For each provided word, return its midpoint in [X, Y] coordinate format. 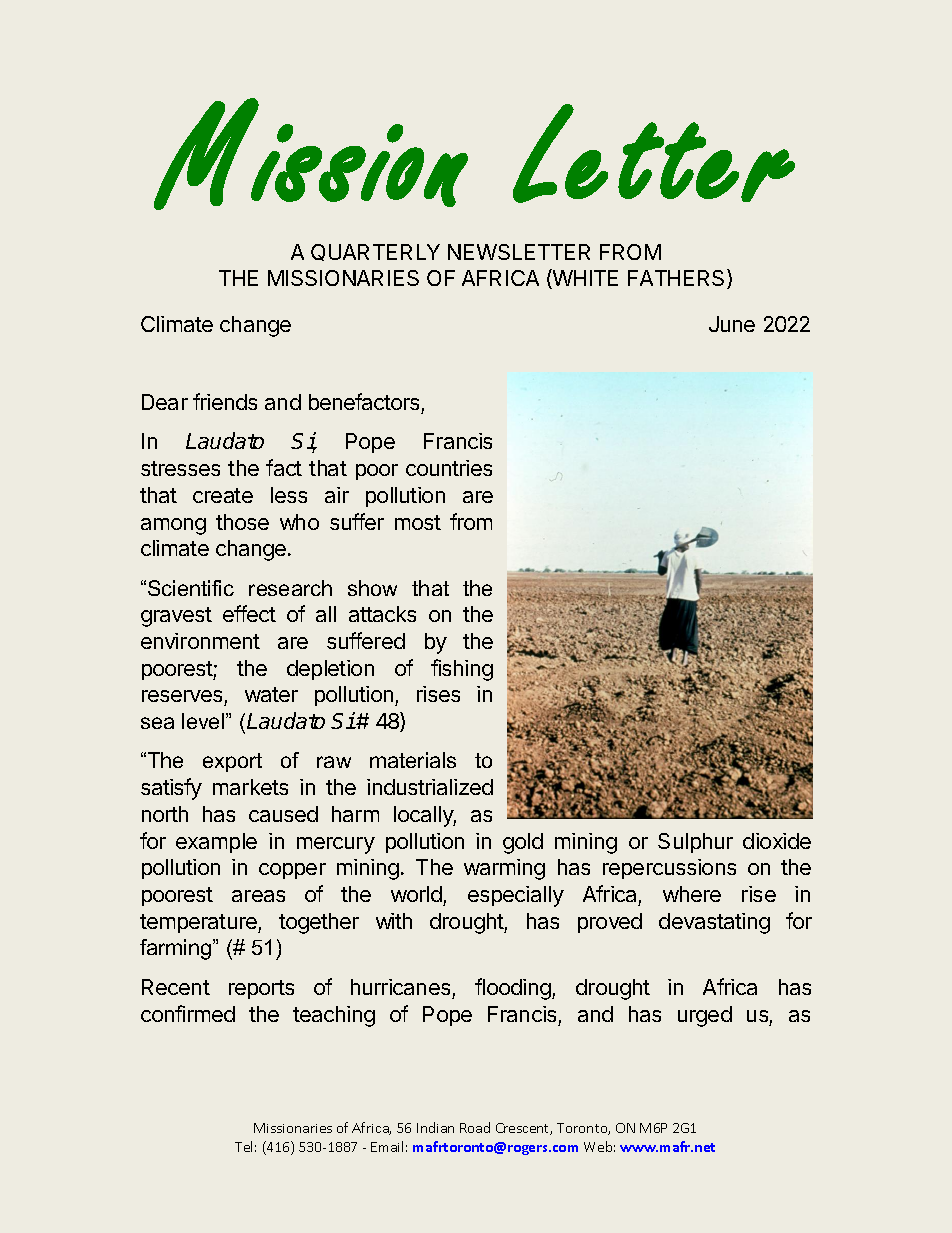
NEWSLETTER [519, 252]
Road [475, 1127]
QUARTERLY [375, 252]
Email [387, 1146]
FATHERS [678, 279]
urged [705, 1016]
